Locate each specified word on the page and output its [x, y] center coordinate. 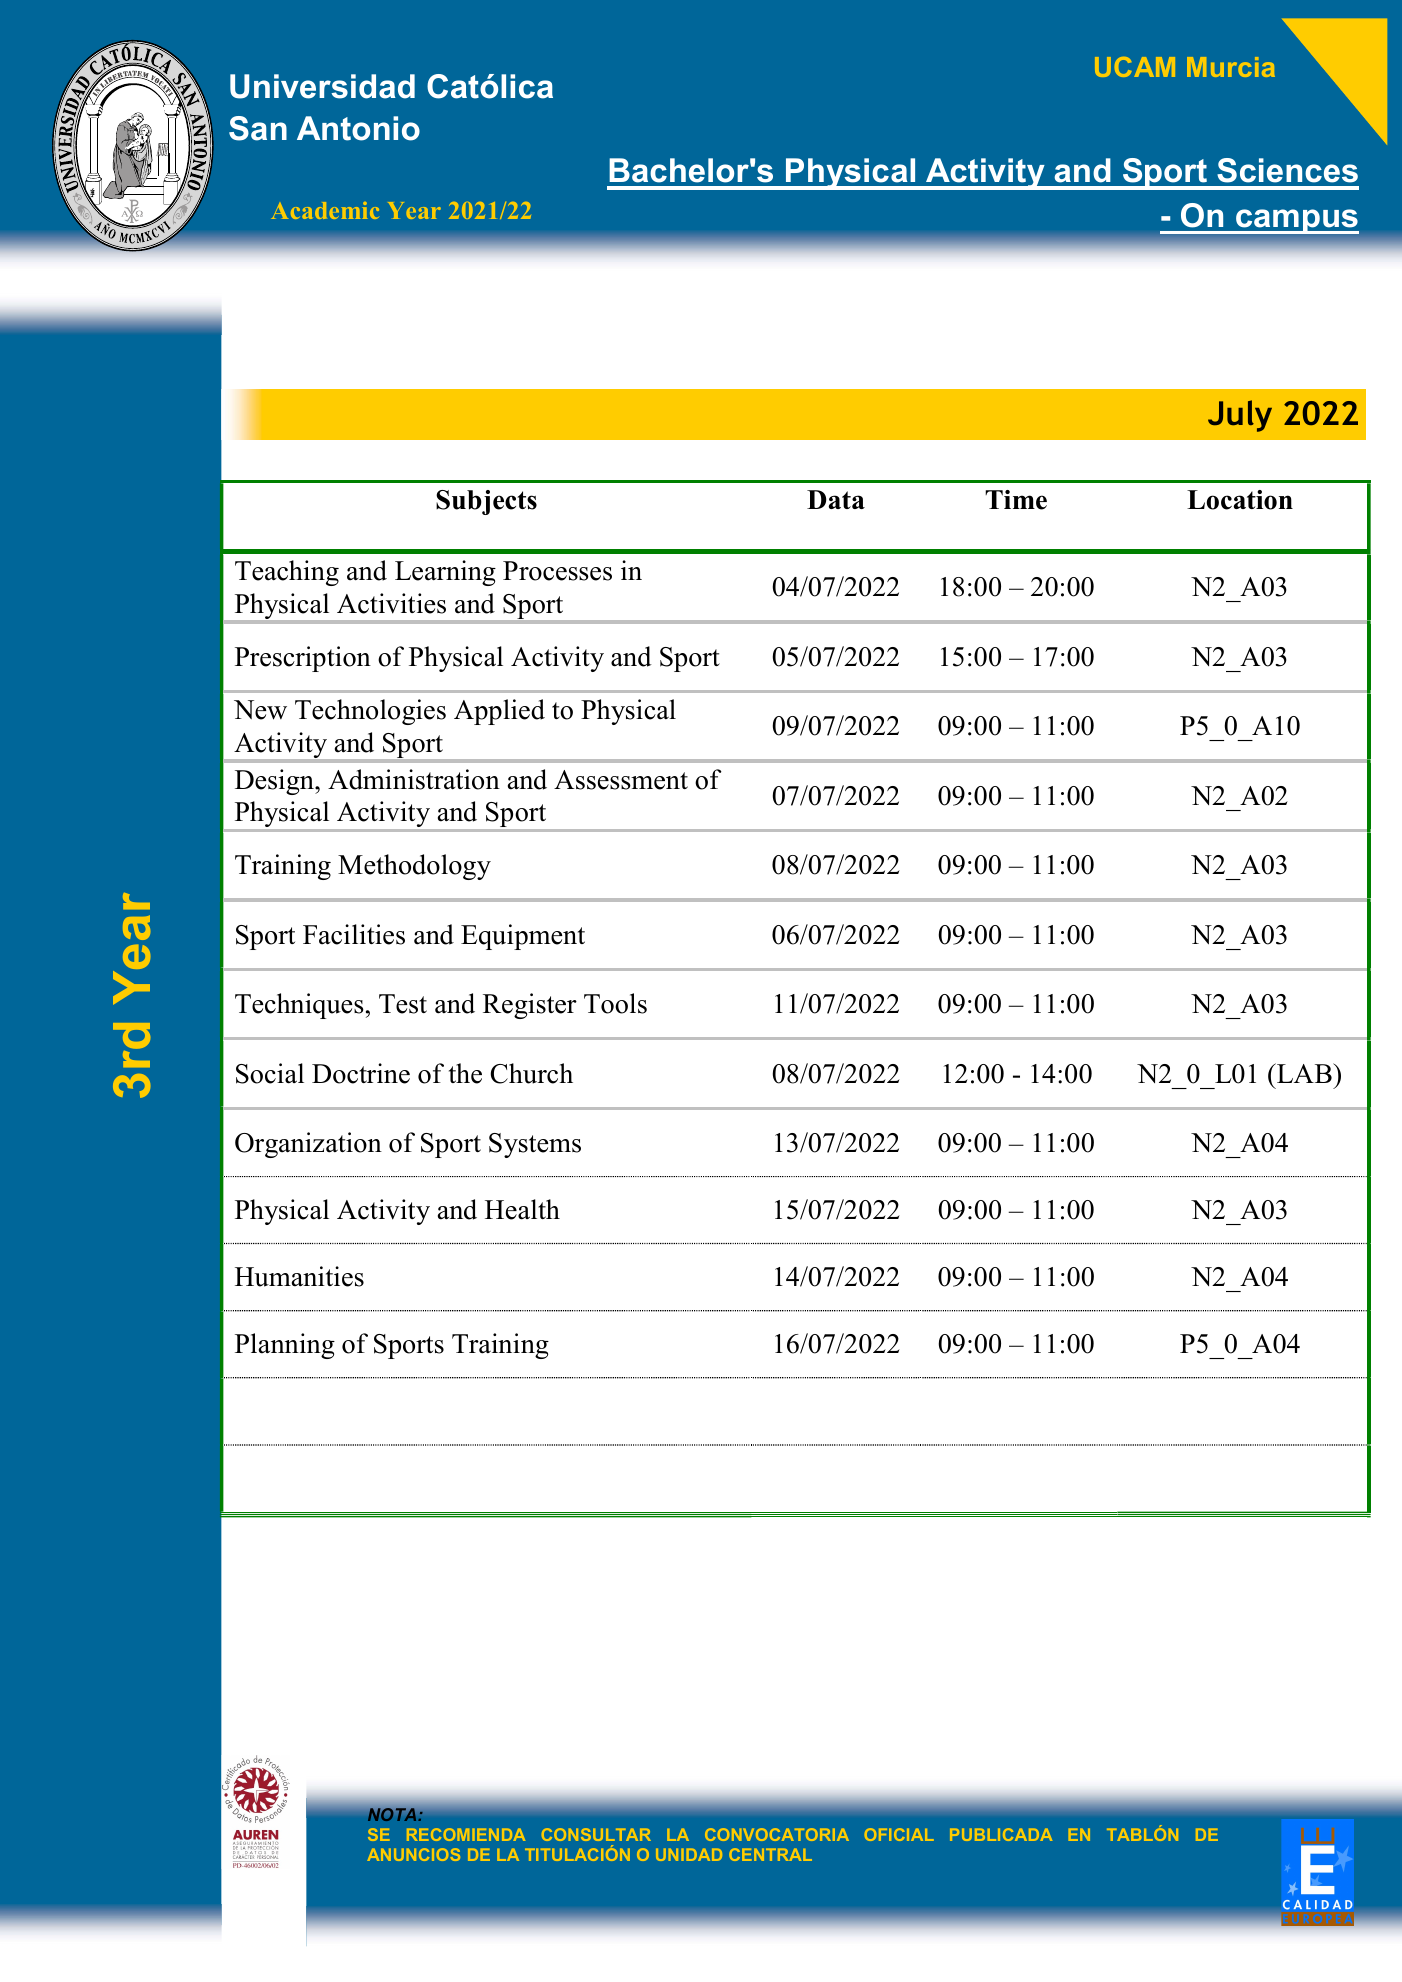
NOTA [393, 1815]
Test [403, 1004]
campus [1296, 221]
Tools [615, 1003]
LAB [1304, 1073]
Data [836, 499]
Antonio [358, 128]
